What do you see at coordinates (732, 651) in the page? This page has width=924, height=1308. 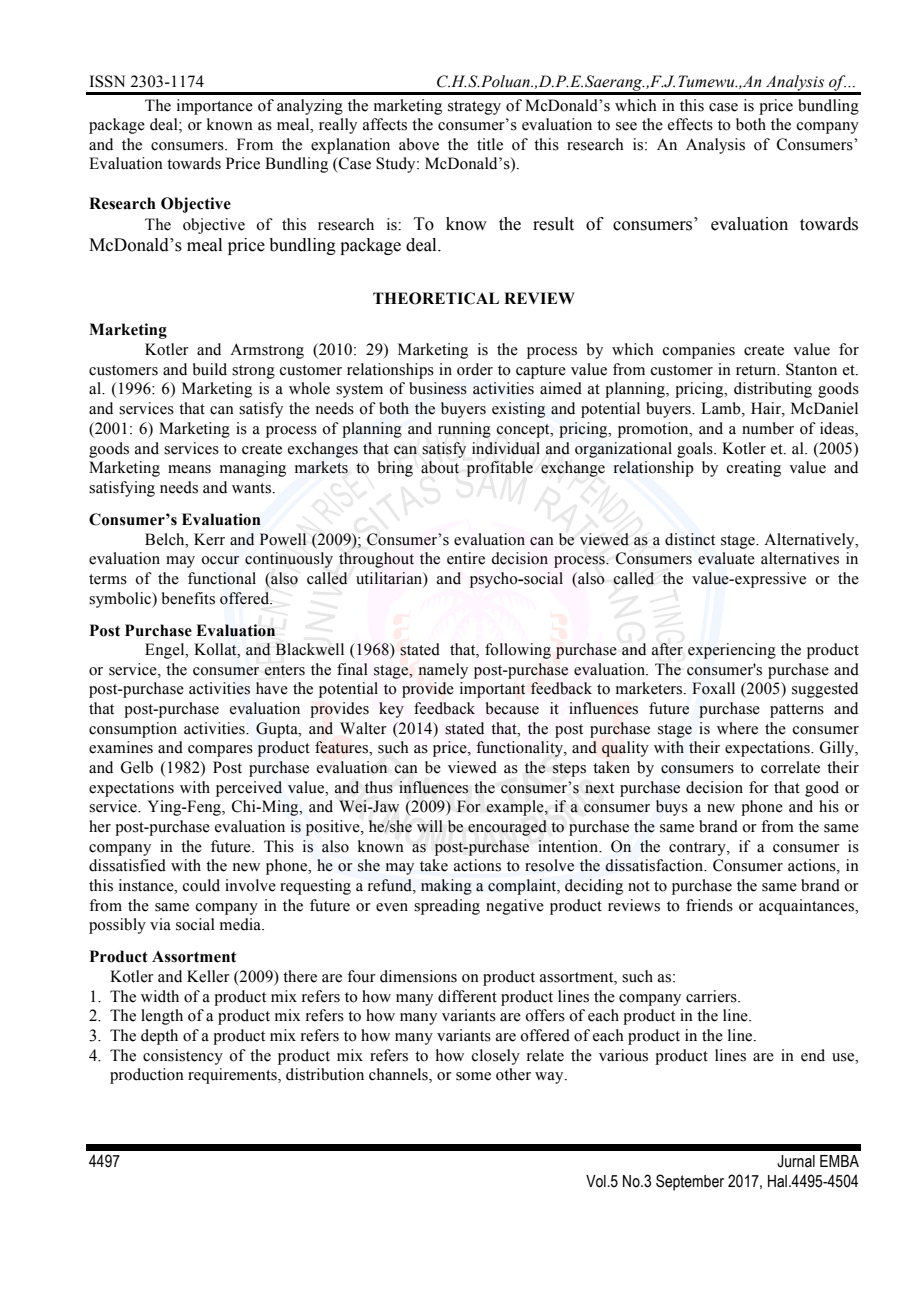 I see `experiencing` at bounding box center [732, 651].
